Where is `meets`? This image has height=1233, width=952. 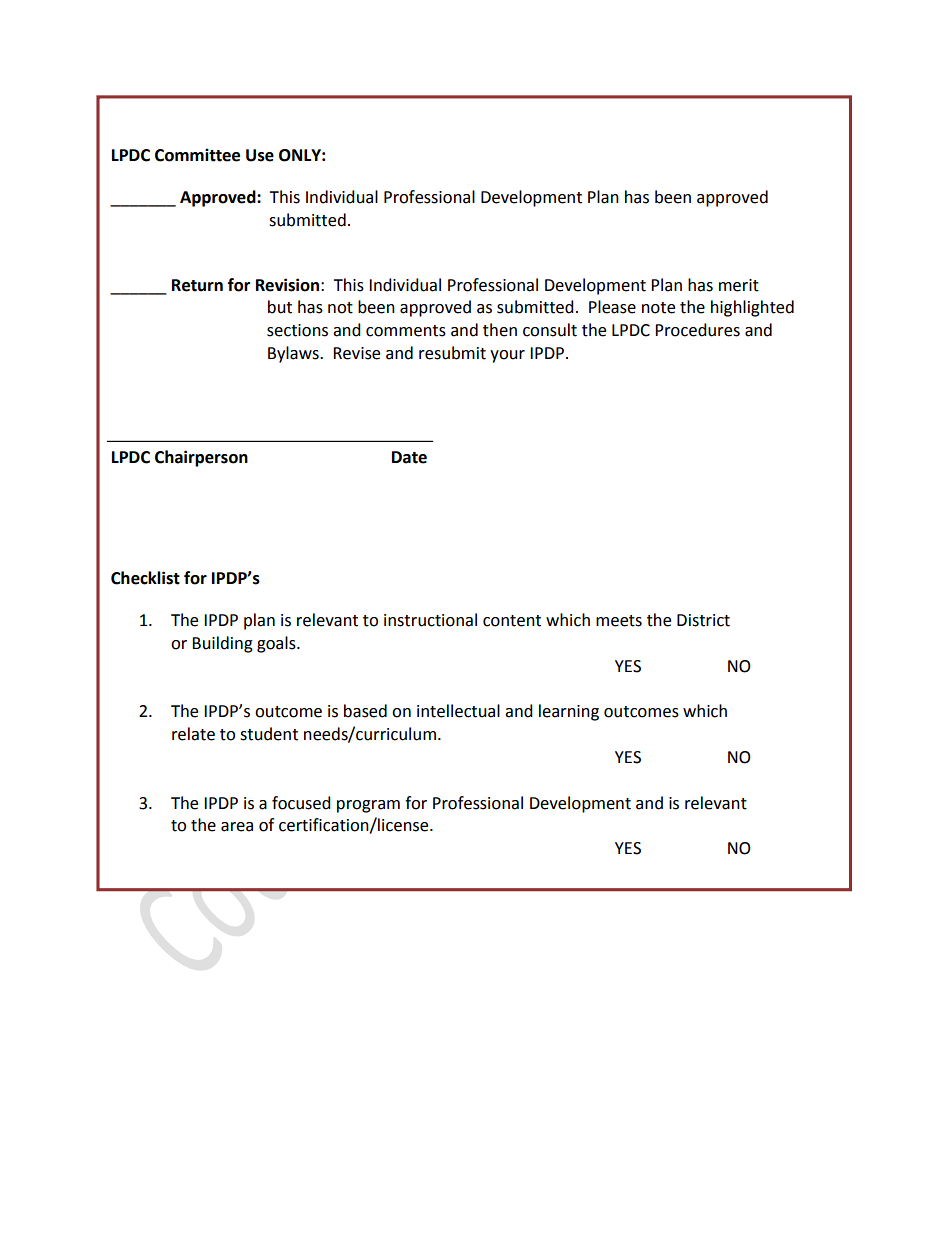 meets is located at coordinates (619, 621).
